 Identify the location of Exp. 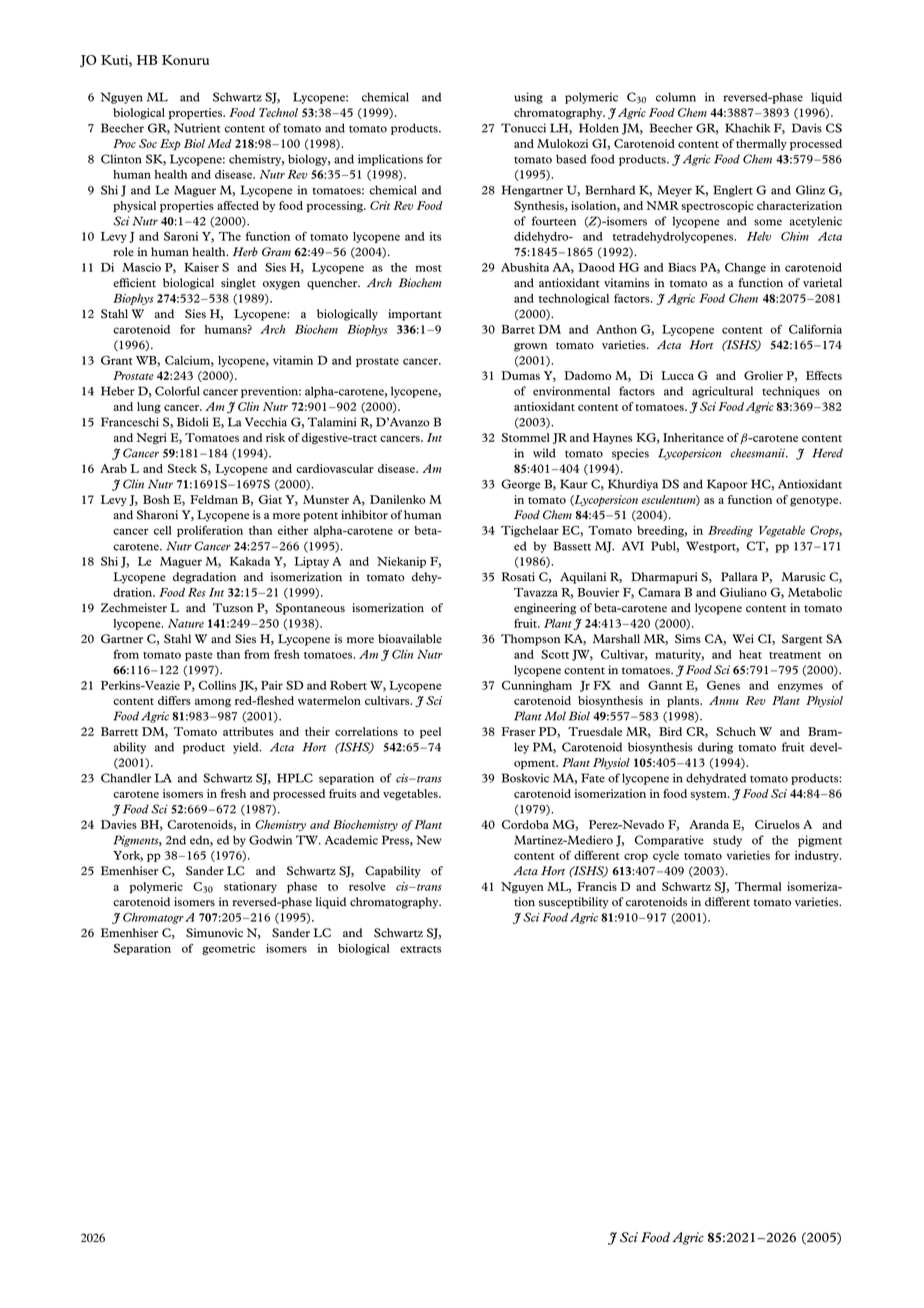
(170, 144).
